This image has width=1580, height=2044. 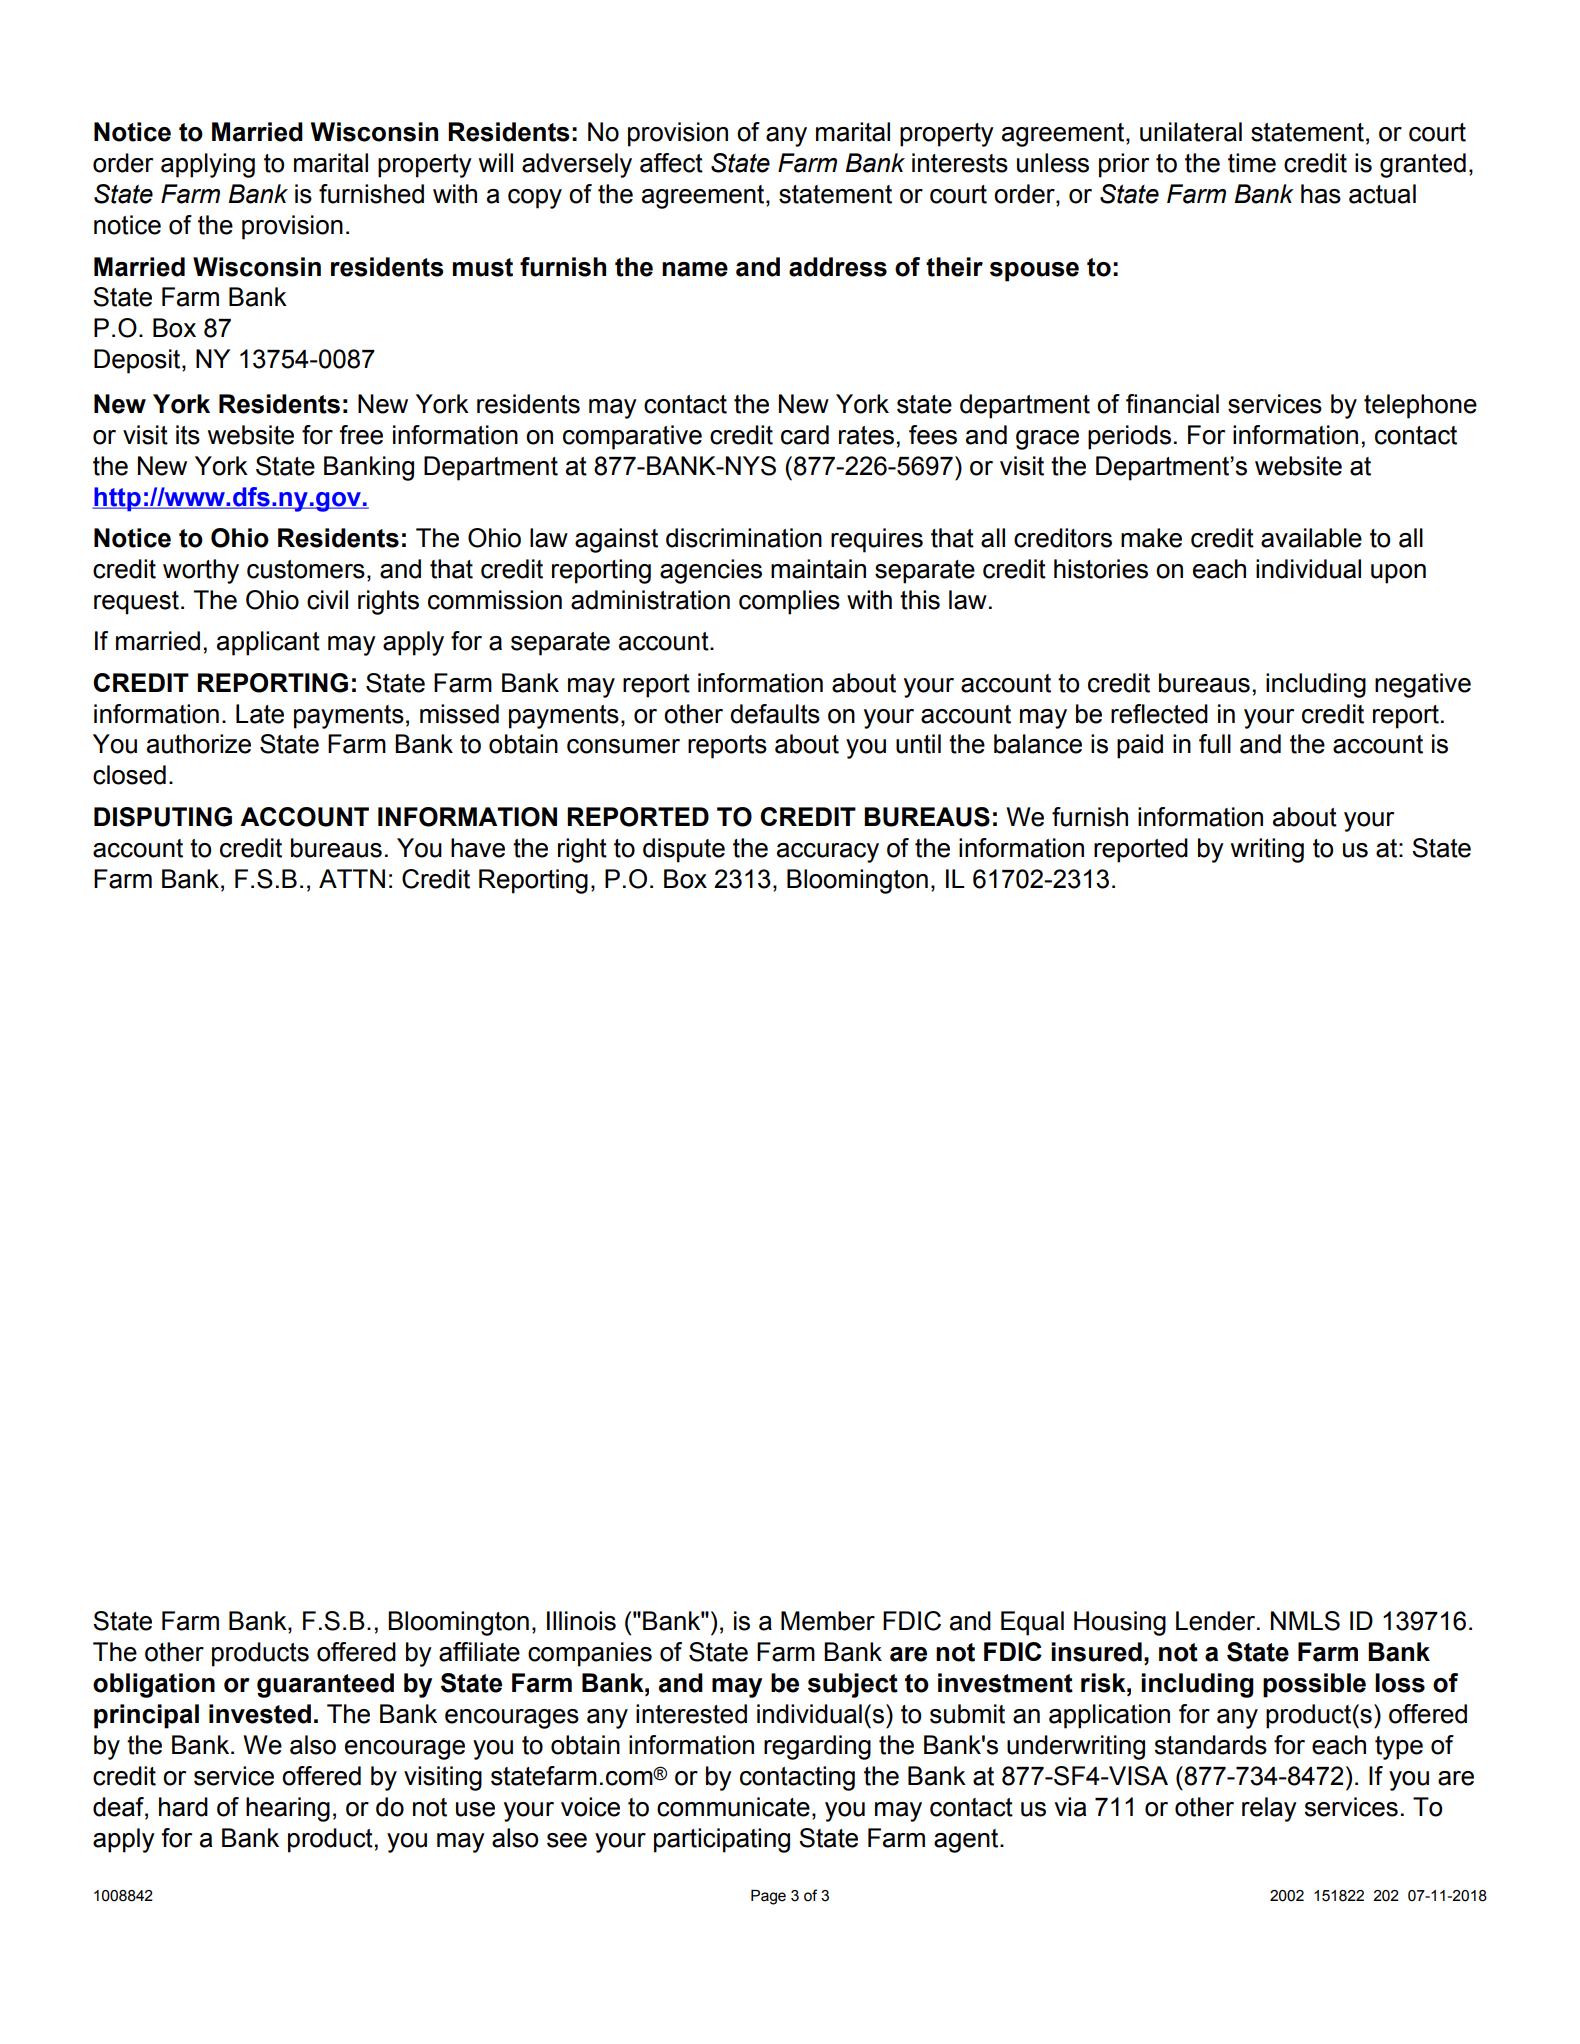 I want to click on Member, so click(x=828, y=1621).
